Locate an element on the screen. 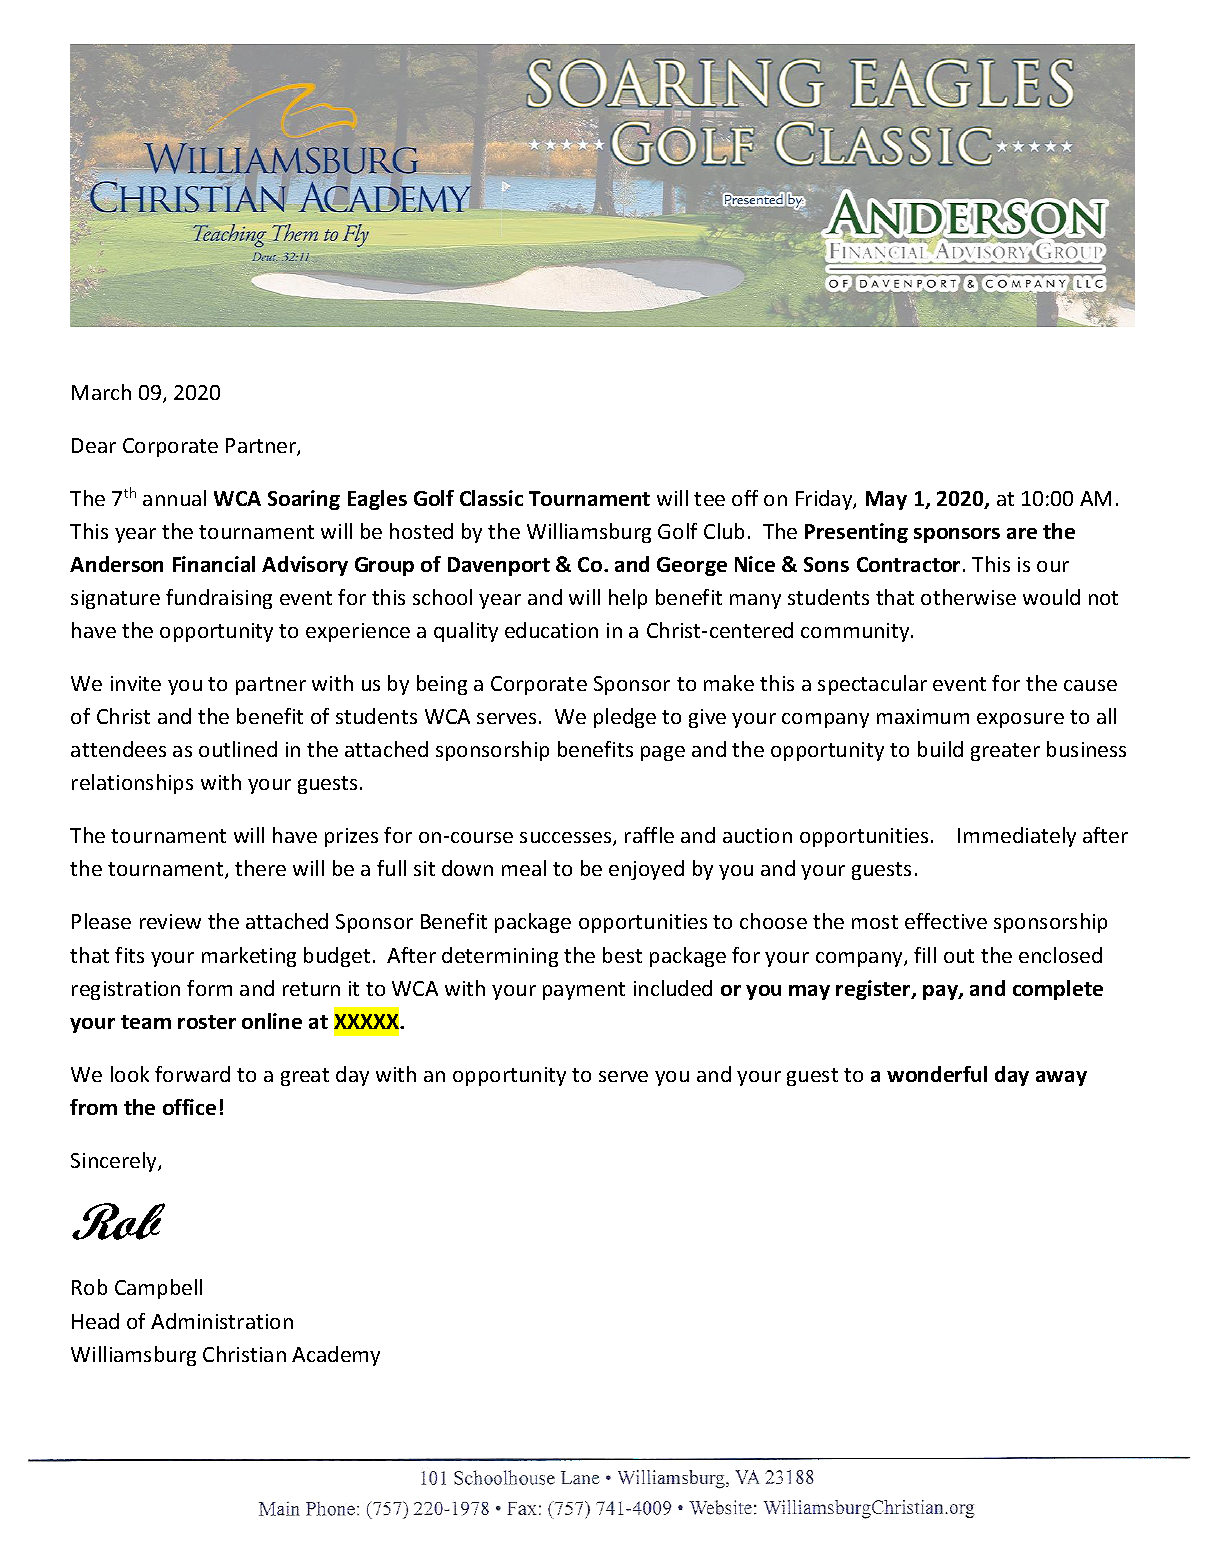  education is located at coordinates (551, 630).
